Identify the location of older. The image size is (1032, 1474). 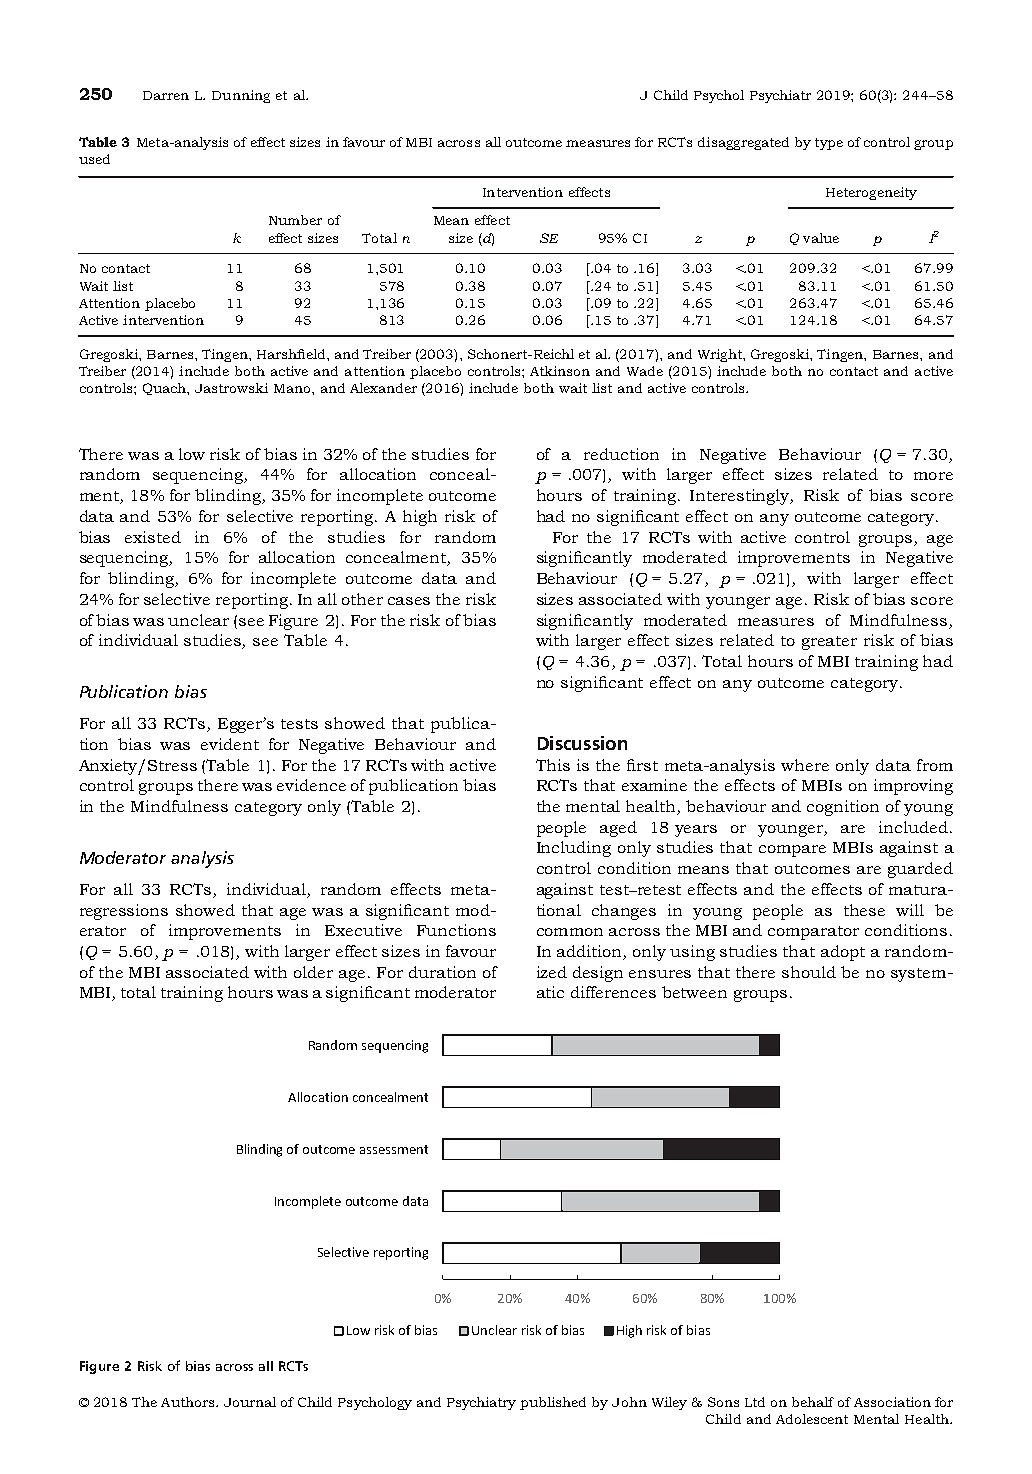
(313, 972).
